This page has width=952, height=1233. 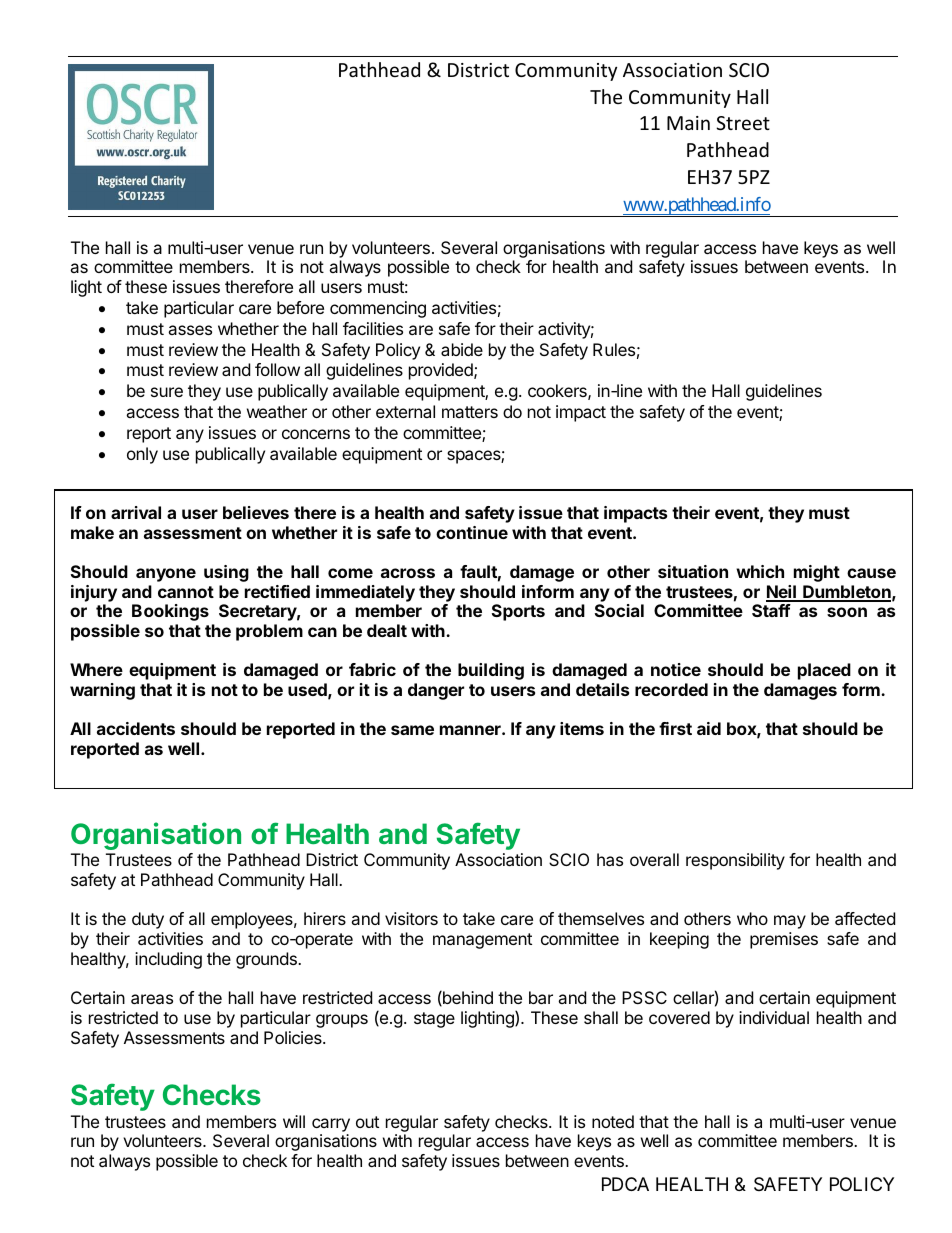 What do you see at coordinates (688, 123) in the page?
I see `Main` at bounding box center [688, 123].
